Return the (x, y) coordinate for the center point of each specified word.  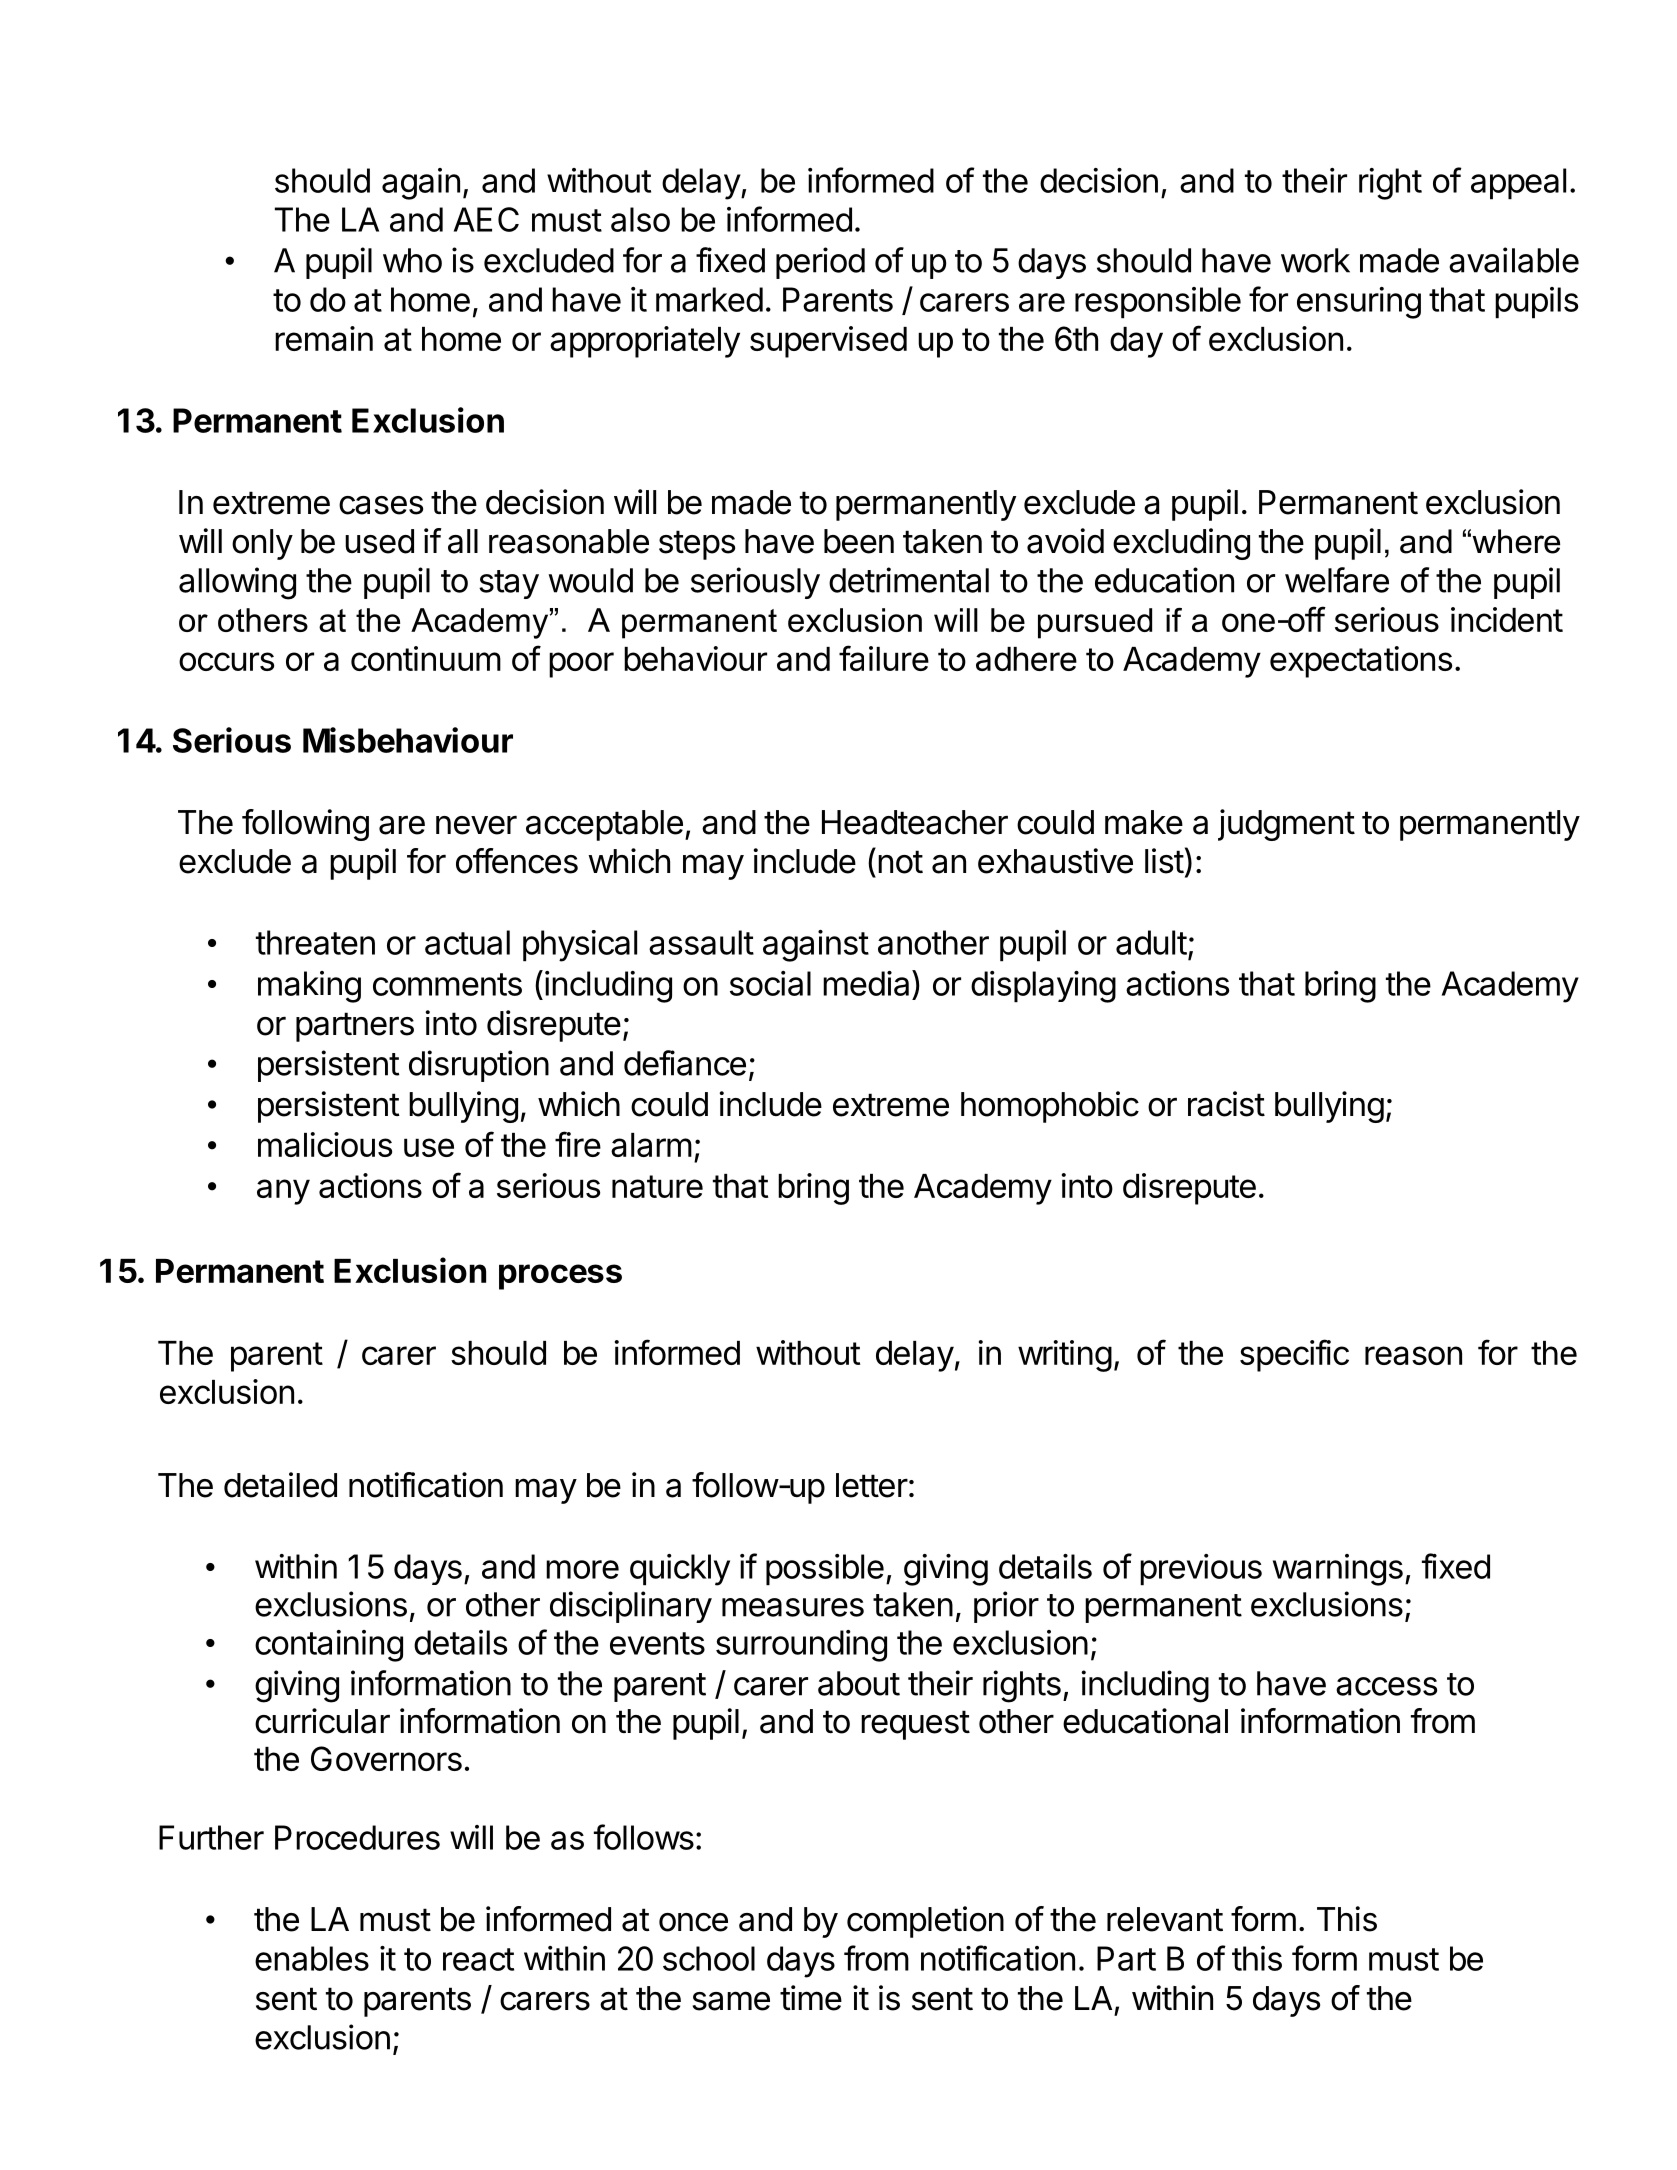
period (820, 263)
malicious (325, 1144)
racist (1226, 1104)
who (412, 260)
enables (312, 1958)
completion (925, 1922)
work (1315, 260)
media (868, 983)
